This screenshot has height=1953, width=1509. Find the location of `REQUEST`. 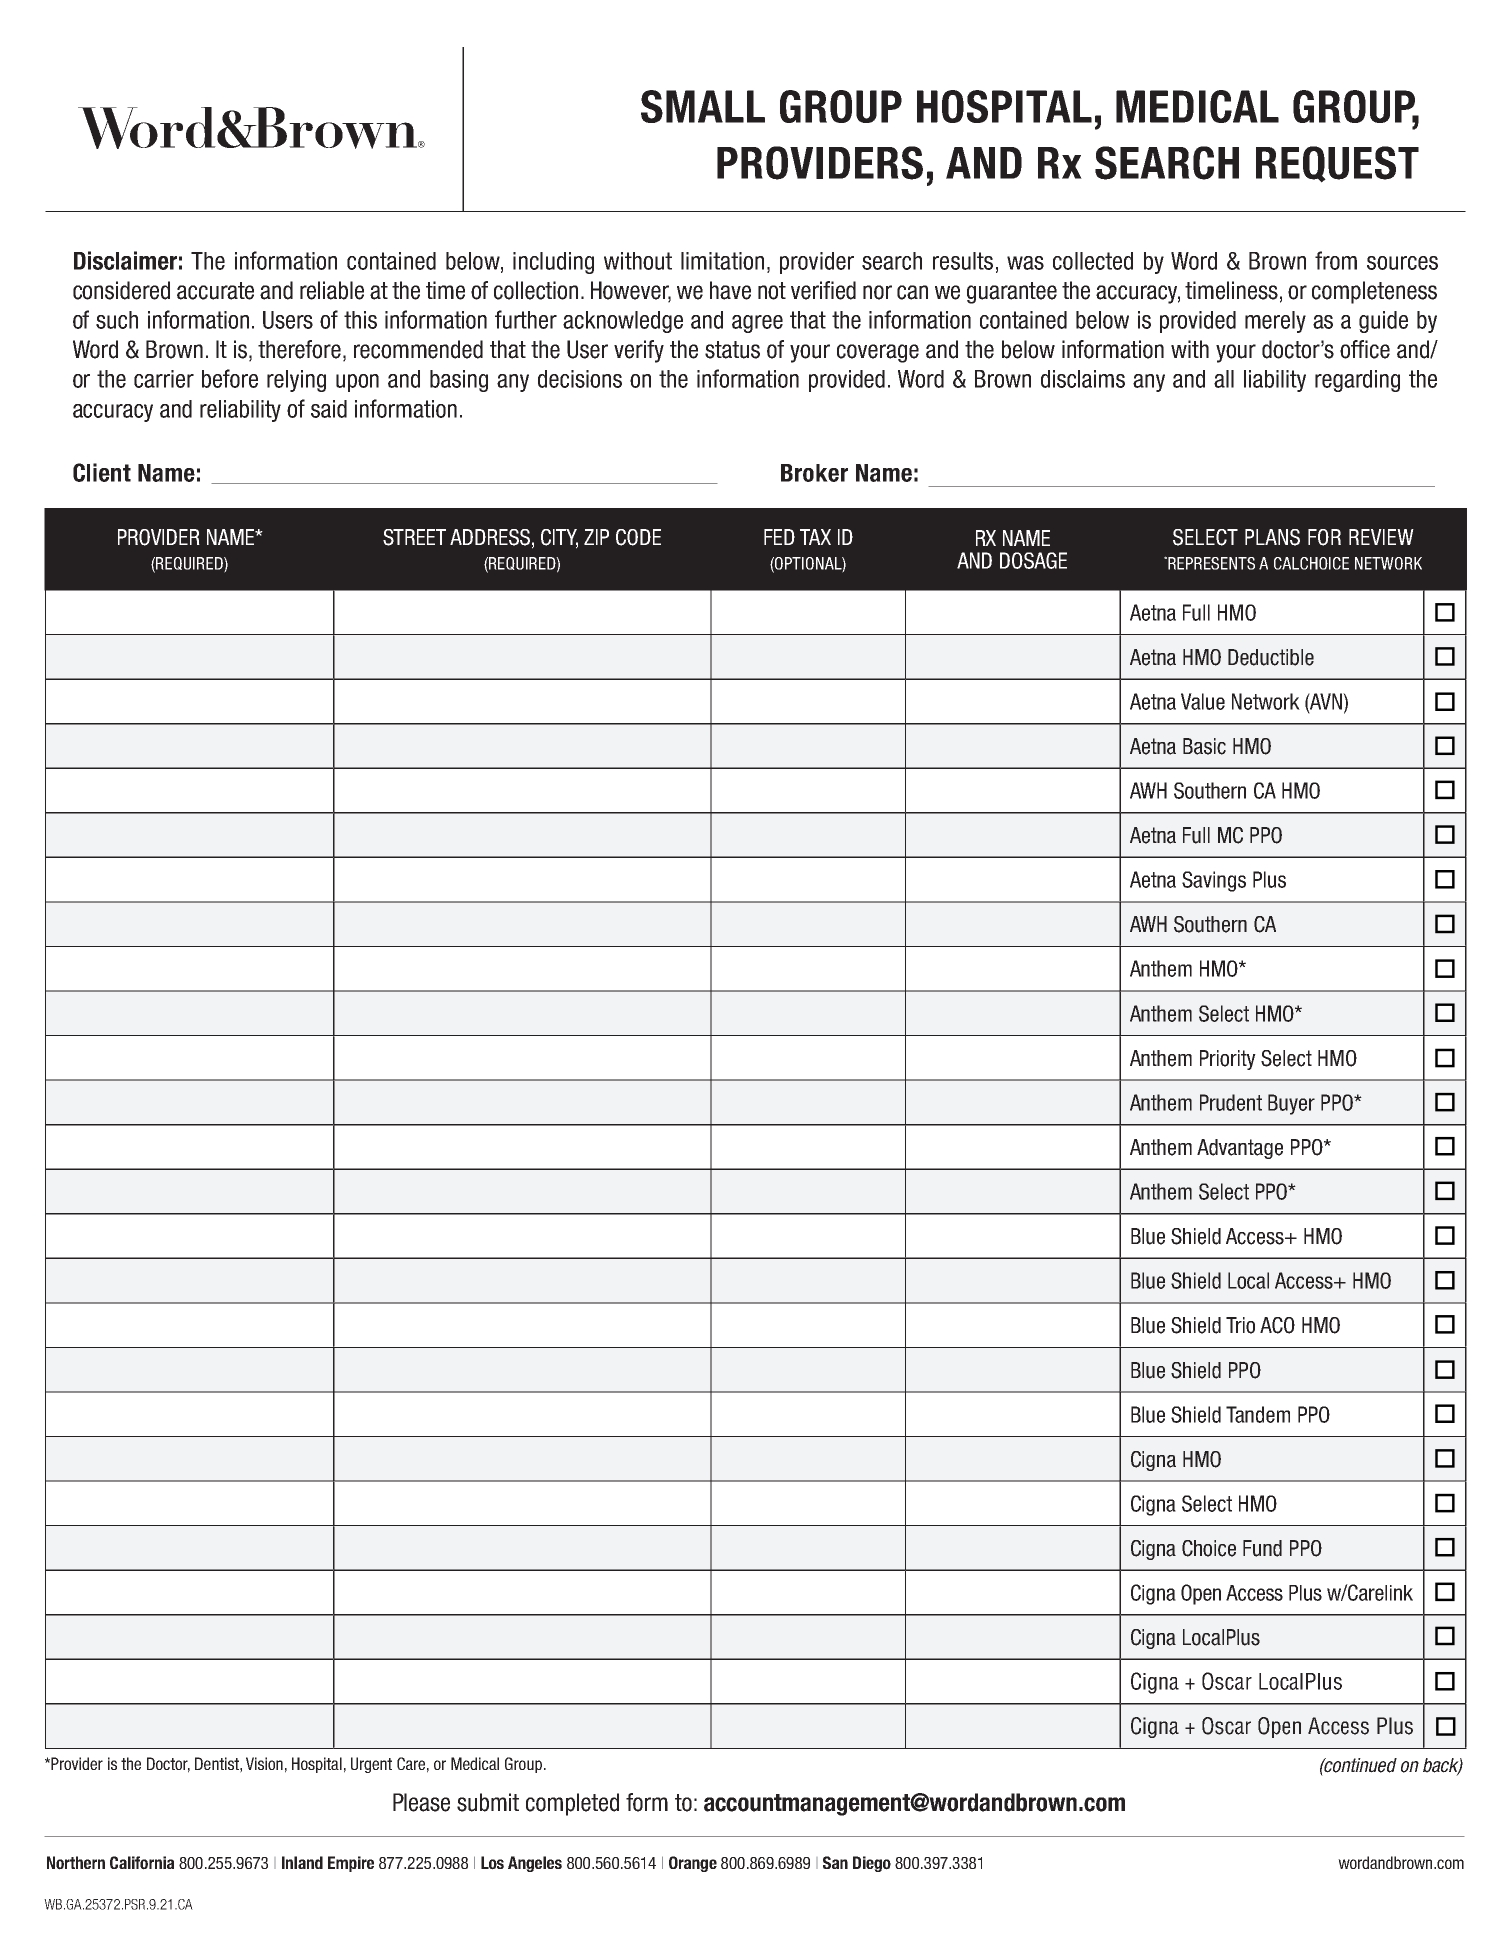

REQUEST is located at coordinates (1337, 164).
